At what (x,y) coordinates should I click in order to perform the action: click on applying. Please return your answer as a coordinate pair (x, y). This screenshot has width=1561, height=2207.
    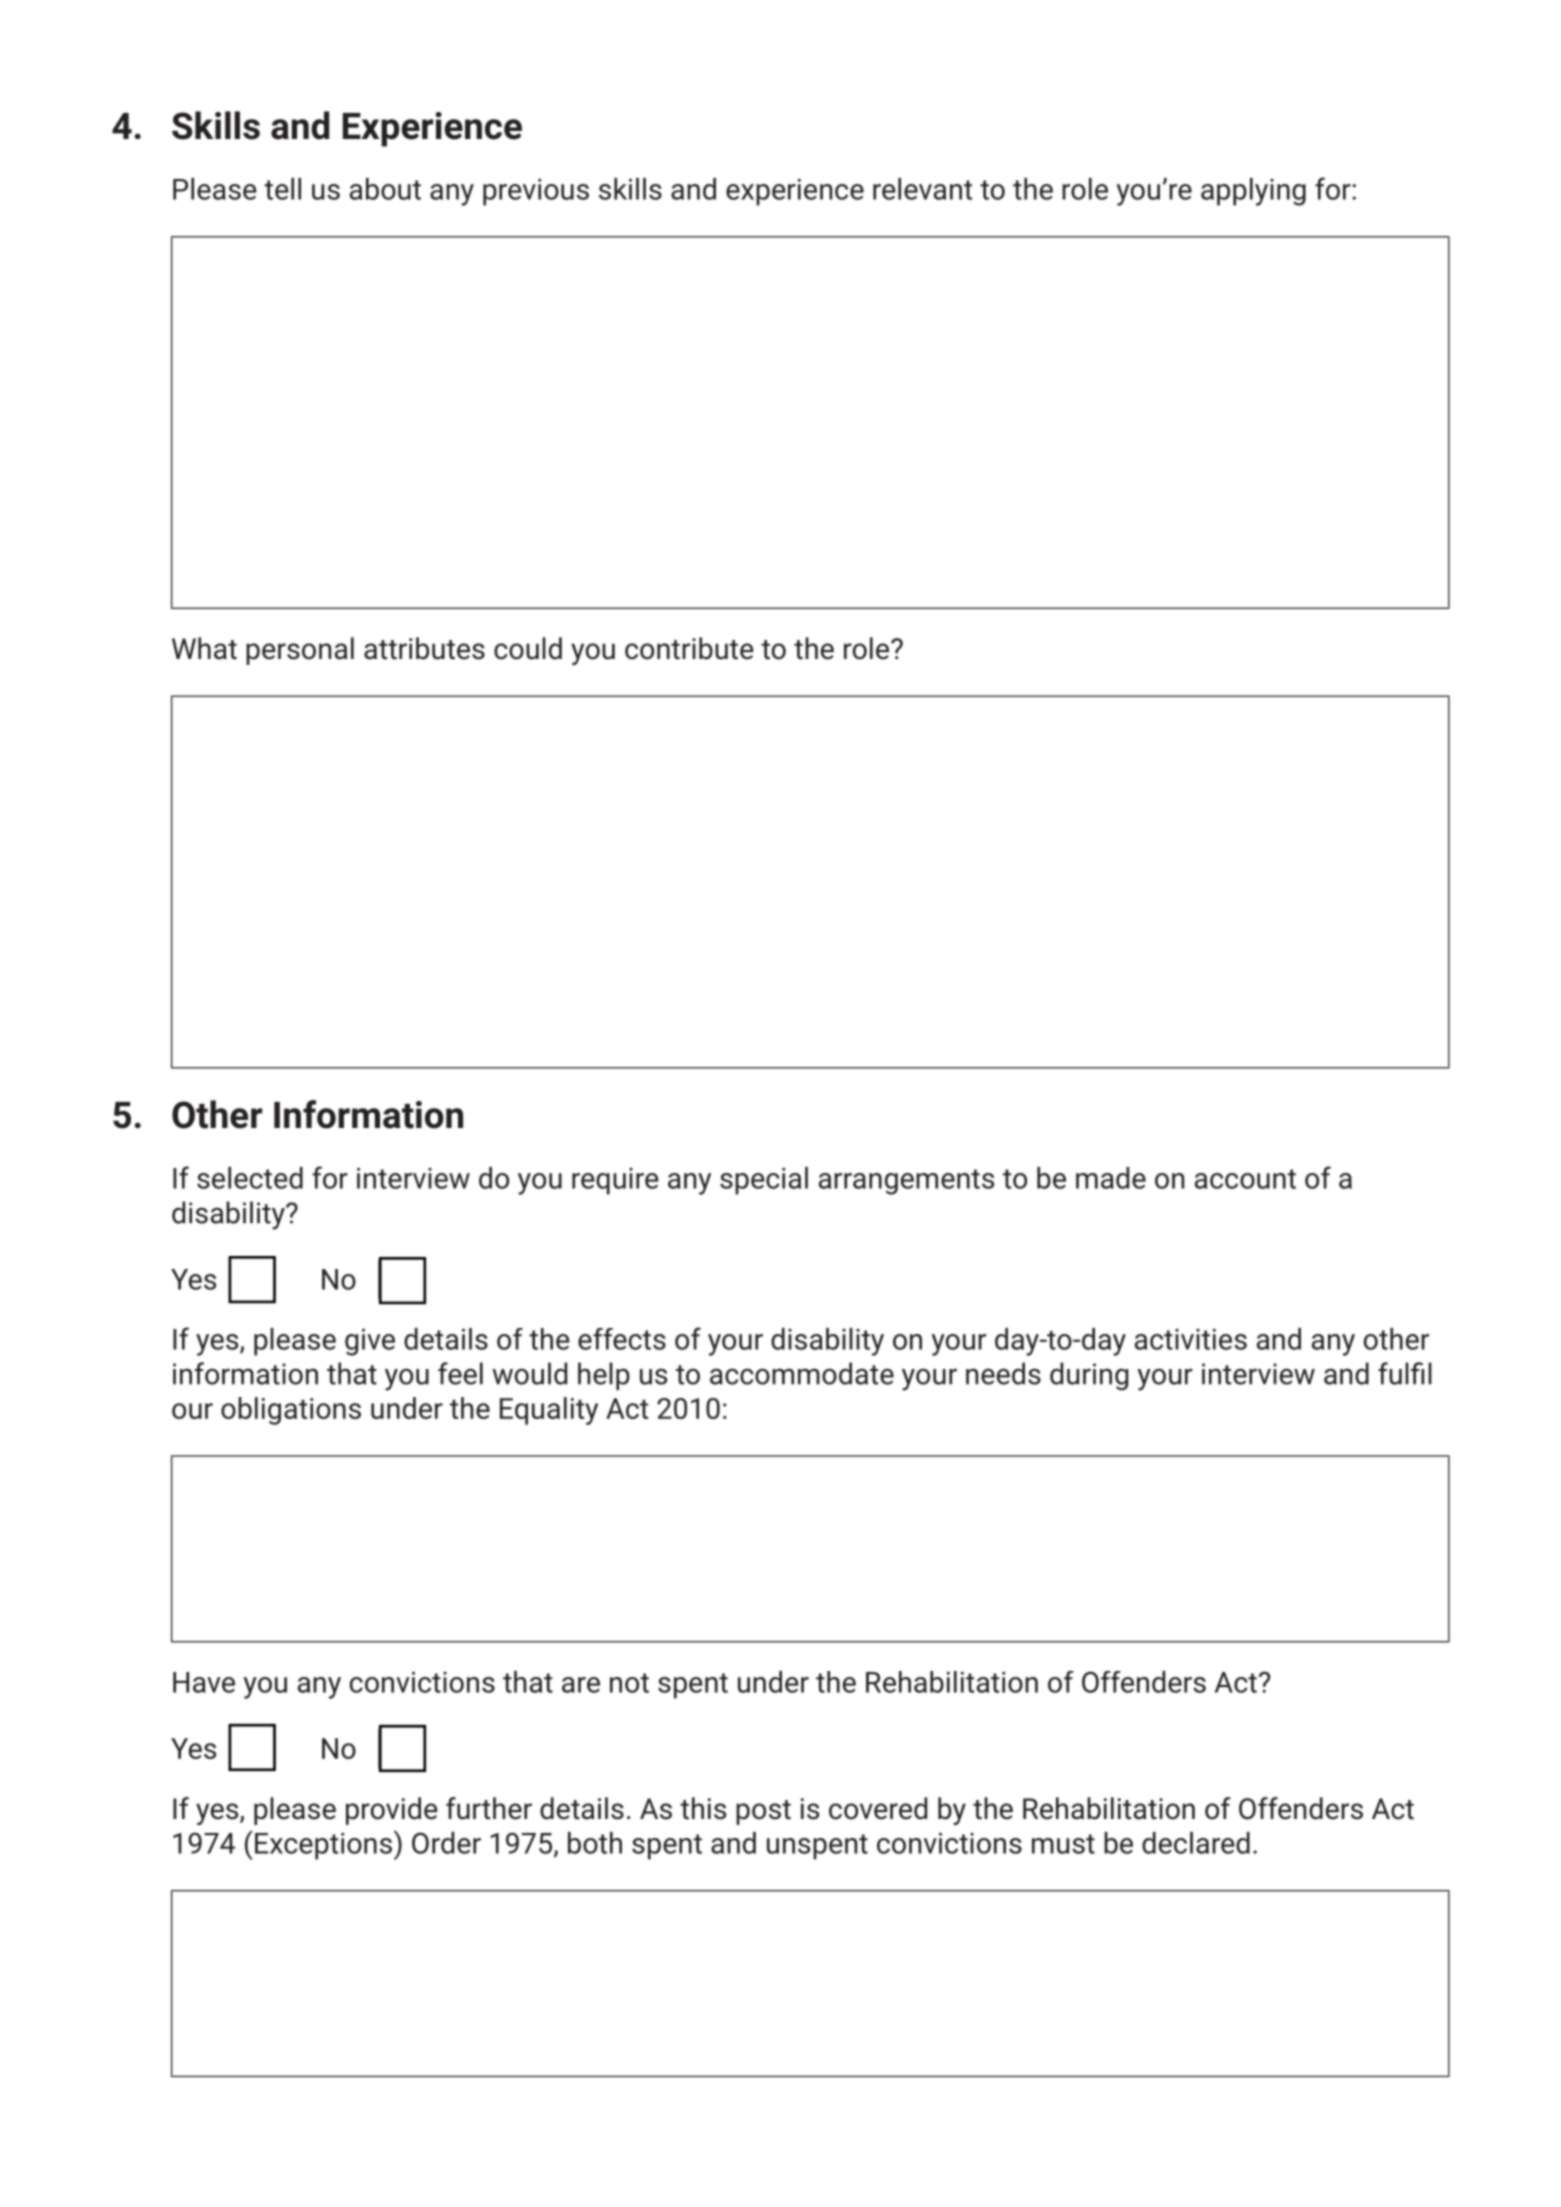
    Looking at the image, I should click on (1253, 192).
